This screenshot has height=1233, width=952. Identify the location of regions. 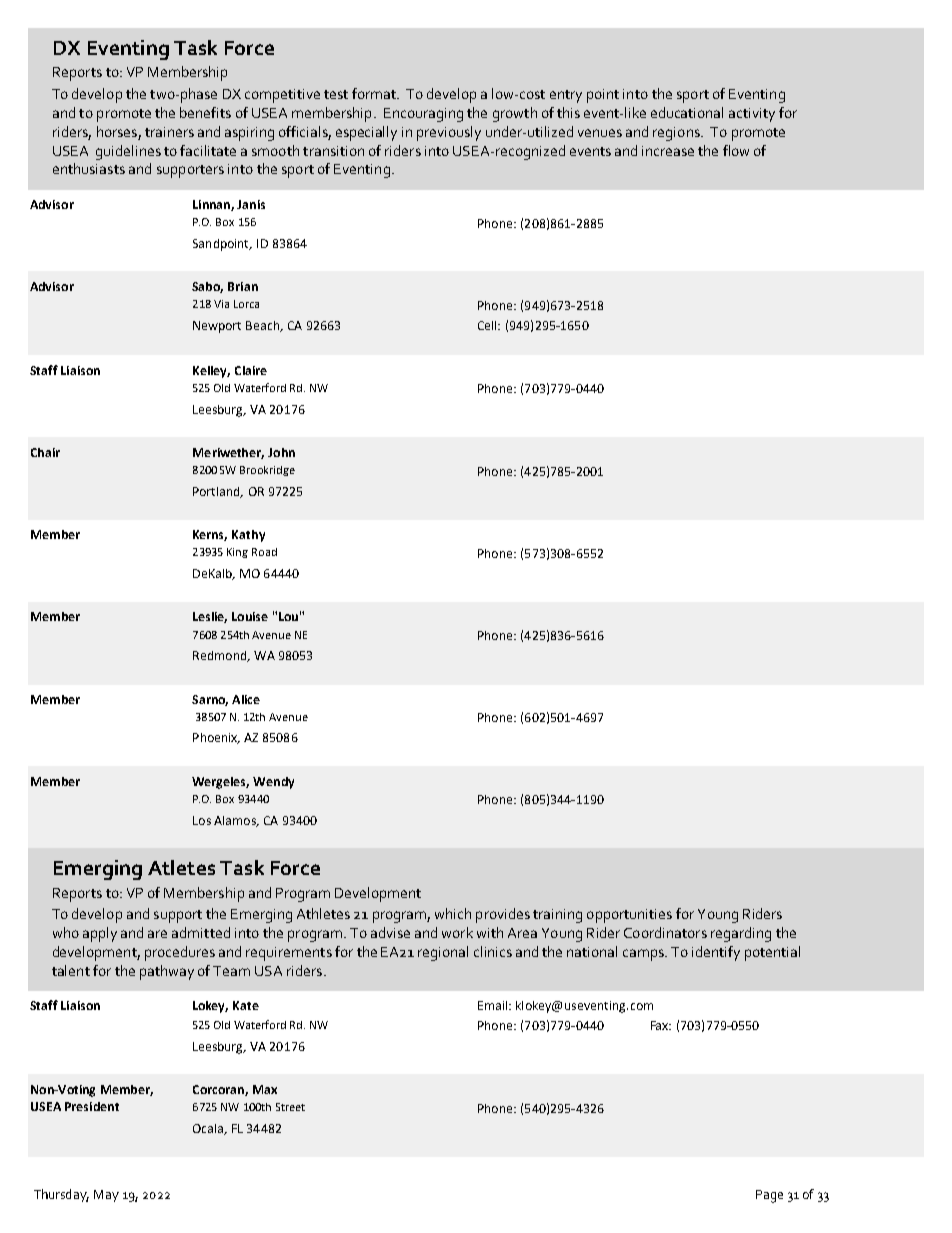
(677, 134).
